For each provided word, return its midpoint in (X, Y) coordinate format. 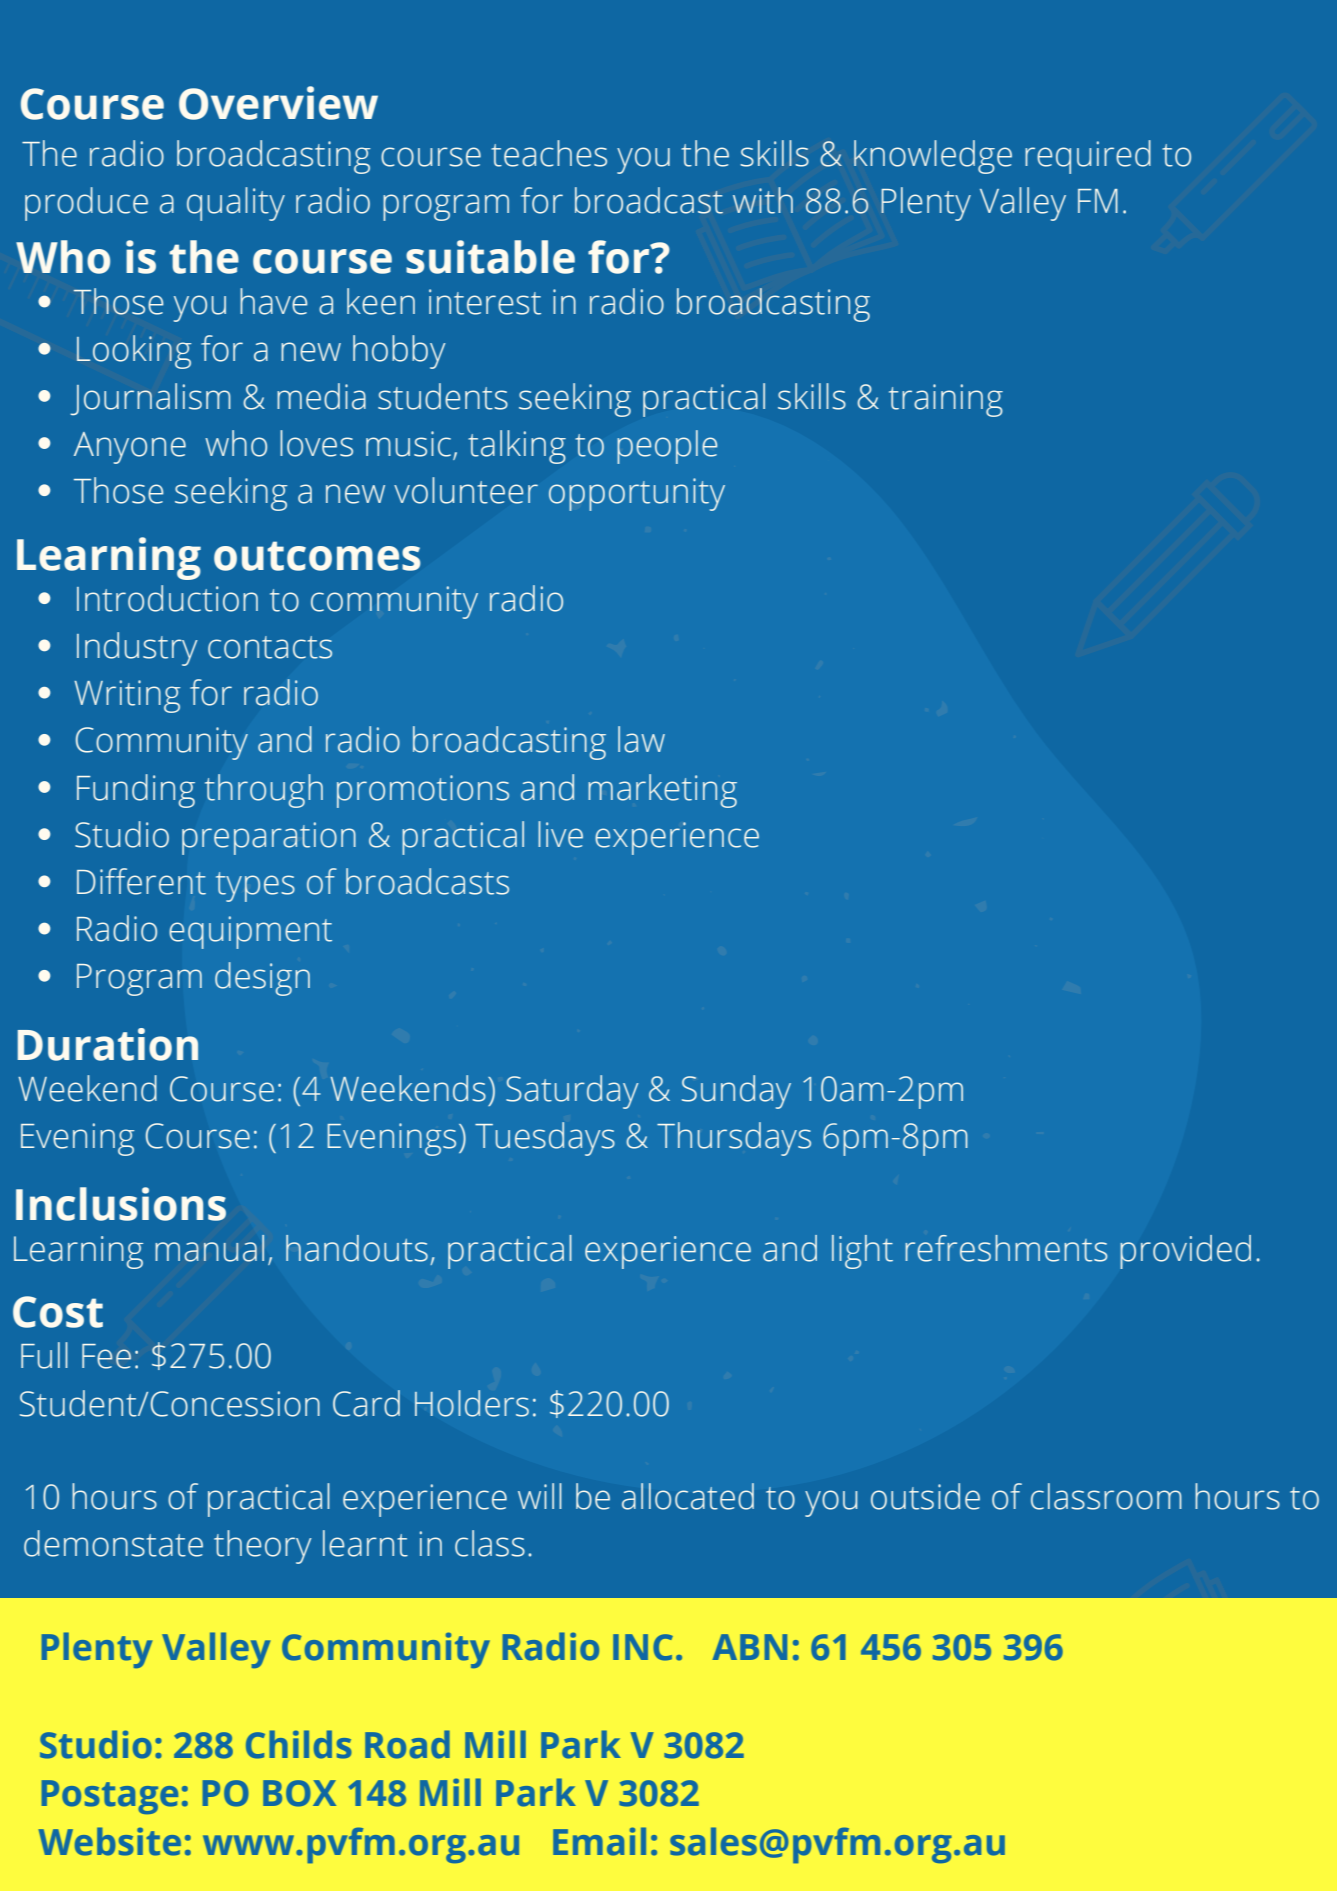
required (1088, 157)
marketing (662, 791)
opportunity (637, 494)
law (641, 739)
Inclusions (121, 1204)
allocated (688, 1496)
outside (925, 1496)
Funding (136, 791)
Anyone (130, 448)
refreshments (1006, 1248)
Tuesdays (545, 1139)
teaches (549, 153)
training (946, 400)
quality (236, 204)
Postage (110, 1797)
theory (263, 1547)
